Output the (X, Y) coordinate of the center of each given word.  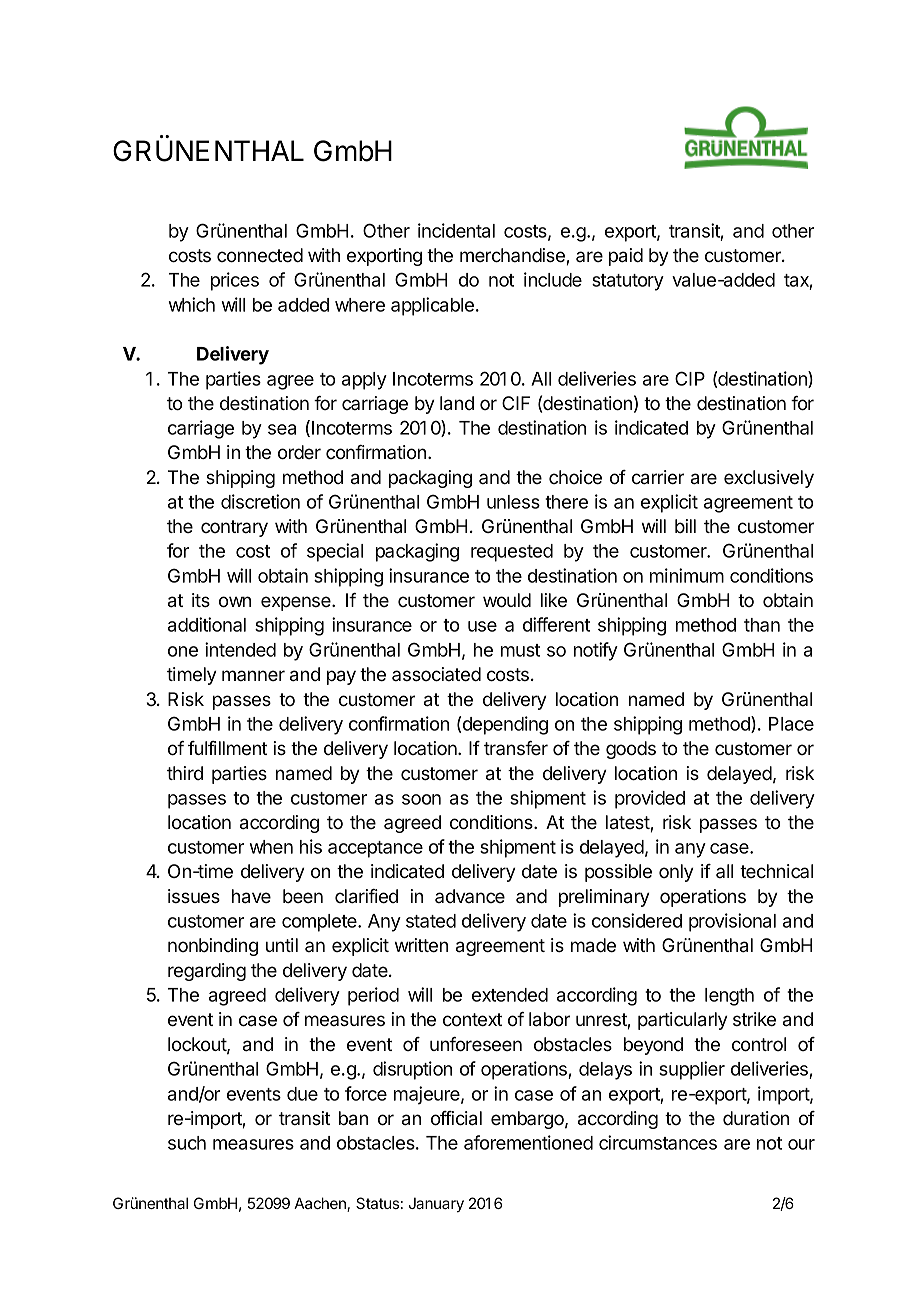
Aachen (321, 1204)
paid (626, 257)
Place (791, 724)
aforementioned (528, 1142)
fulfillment (227, 748)
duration (756, 1118)
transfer (516, 748)
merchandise (513, 256)
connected (260, 255)
